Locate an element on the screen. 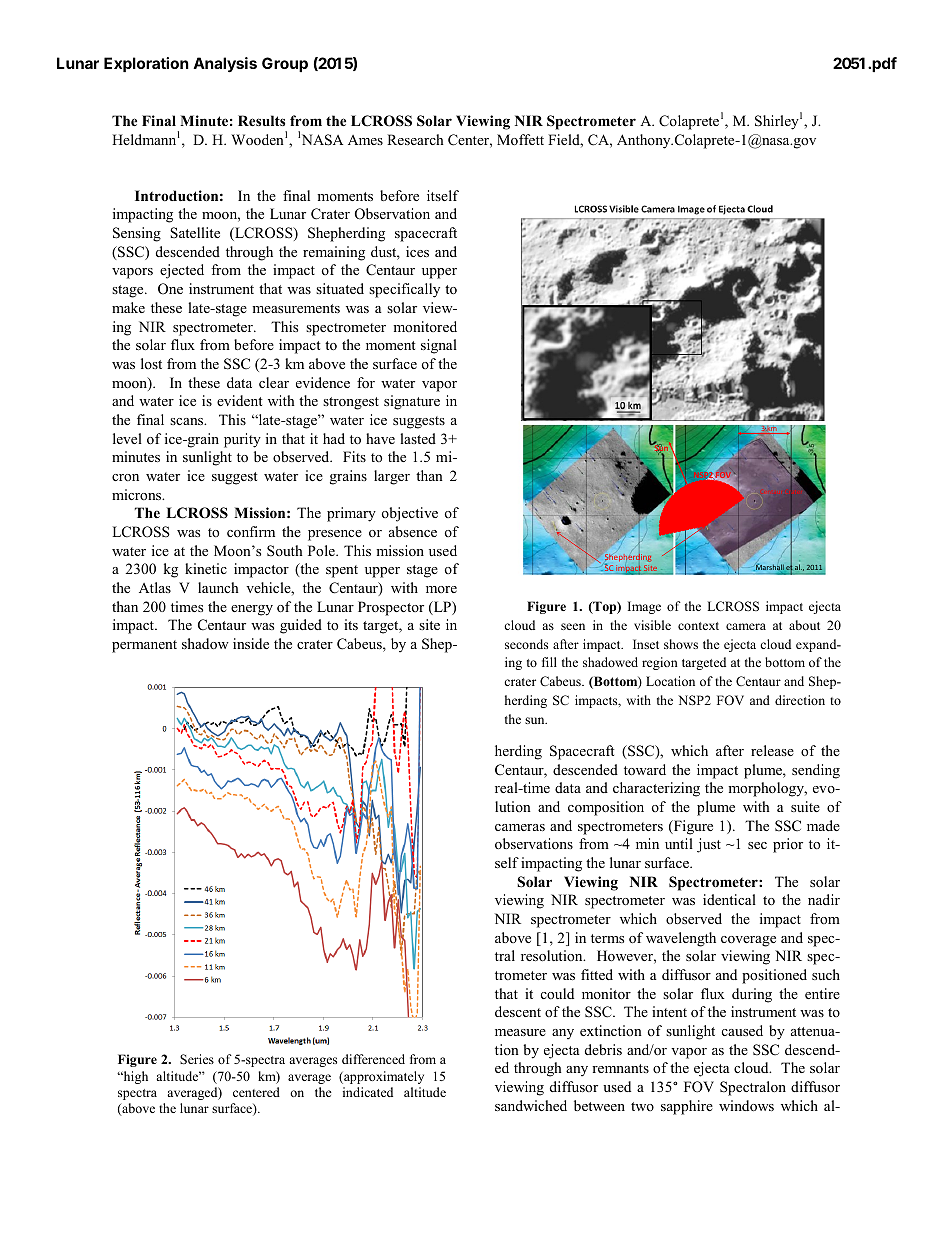  Research is located at coordinates (415, 139).
